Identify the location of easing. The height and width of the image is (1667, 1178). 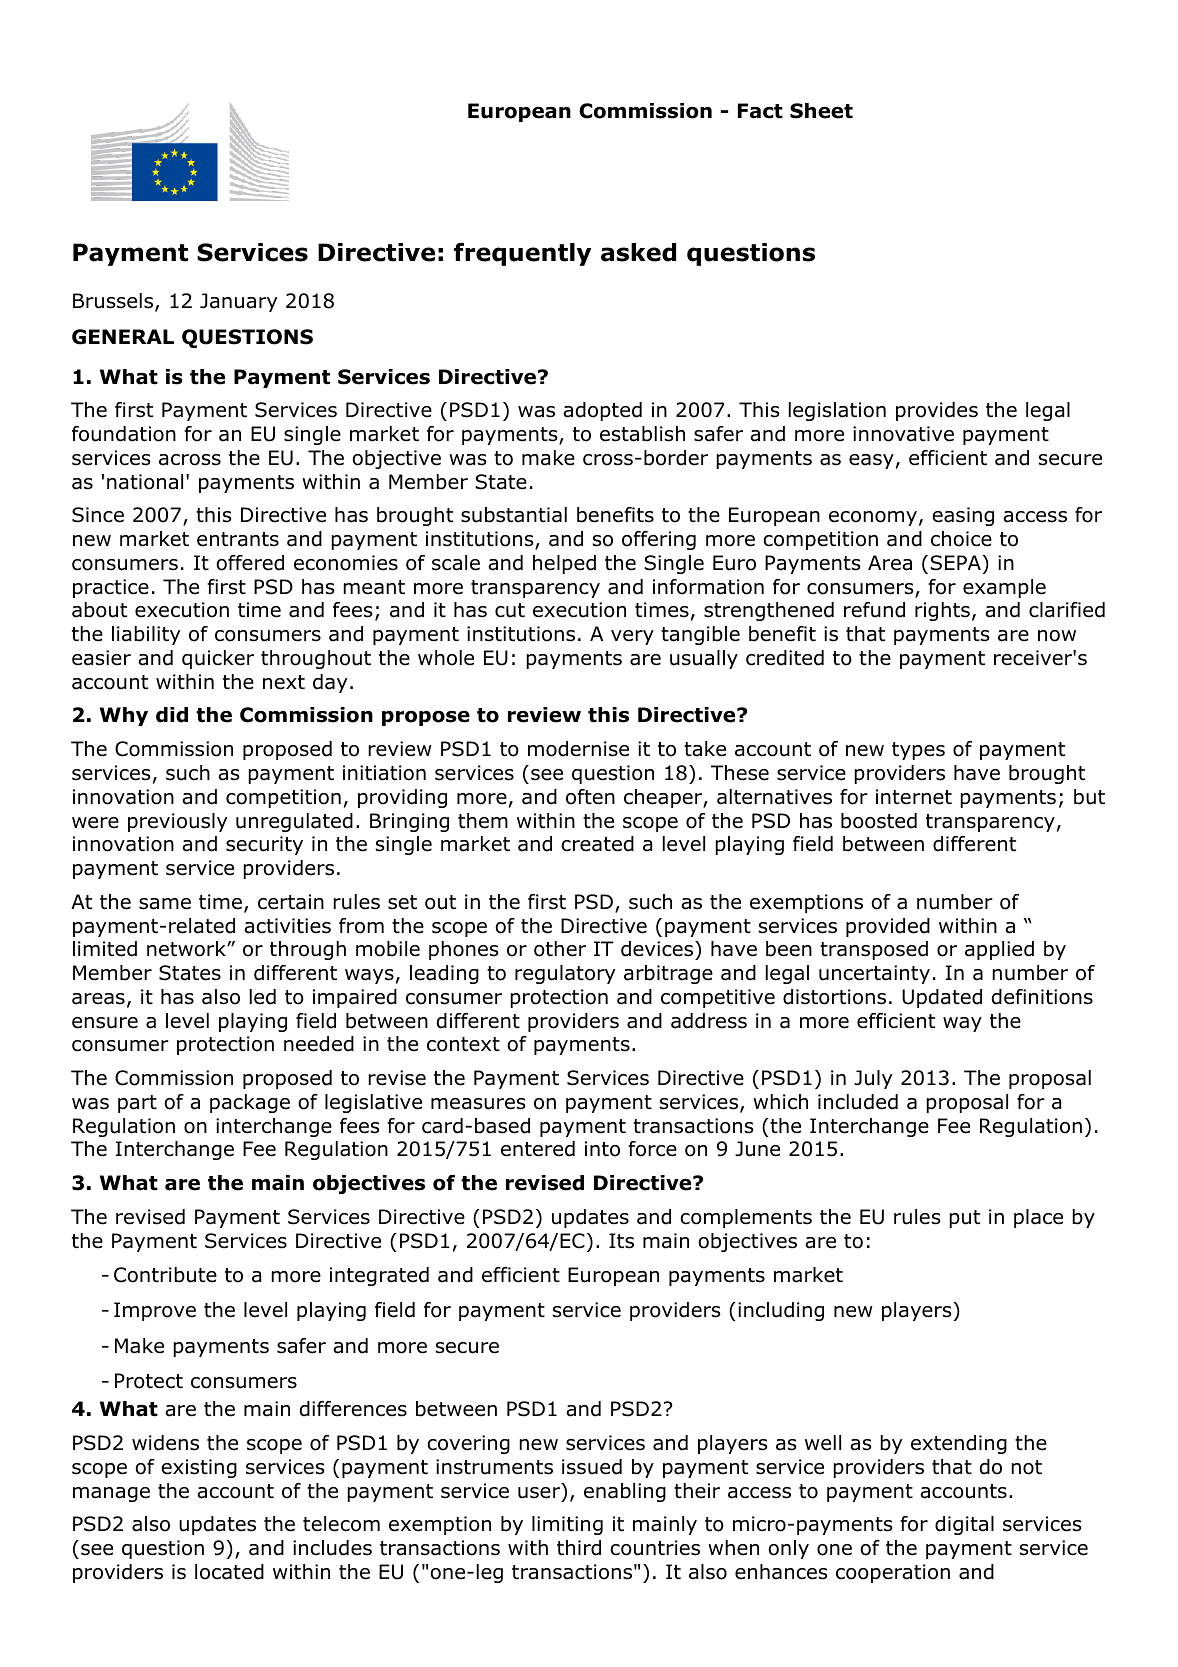
(963, 516).
